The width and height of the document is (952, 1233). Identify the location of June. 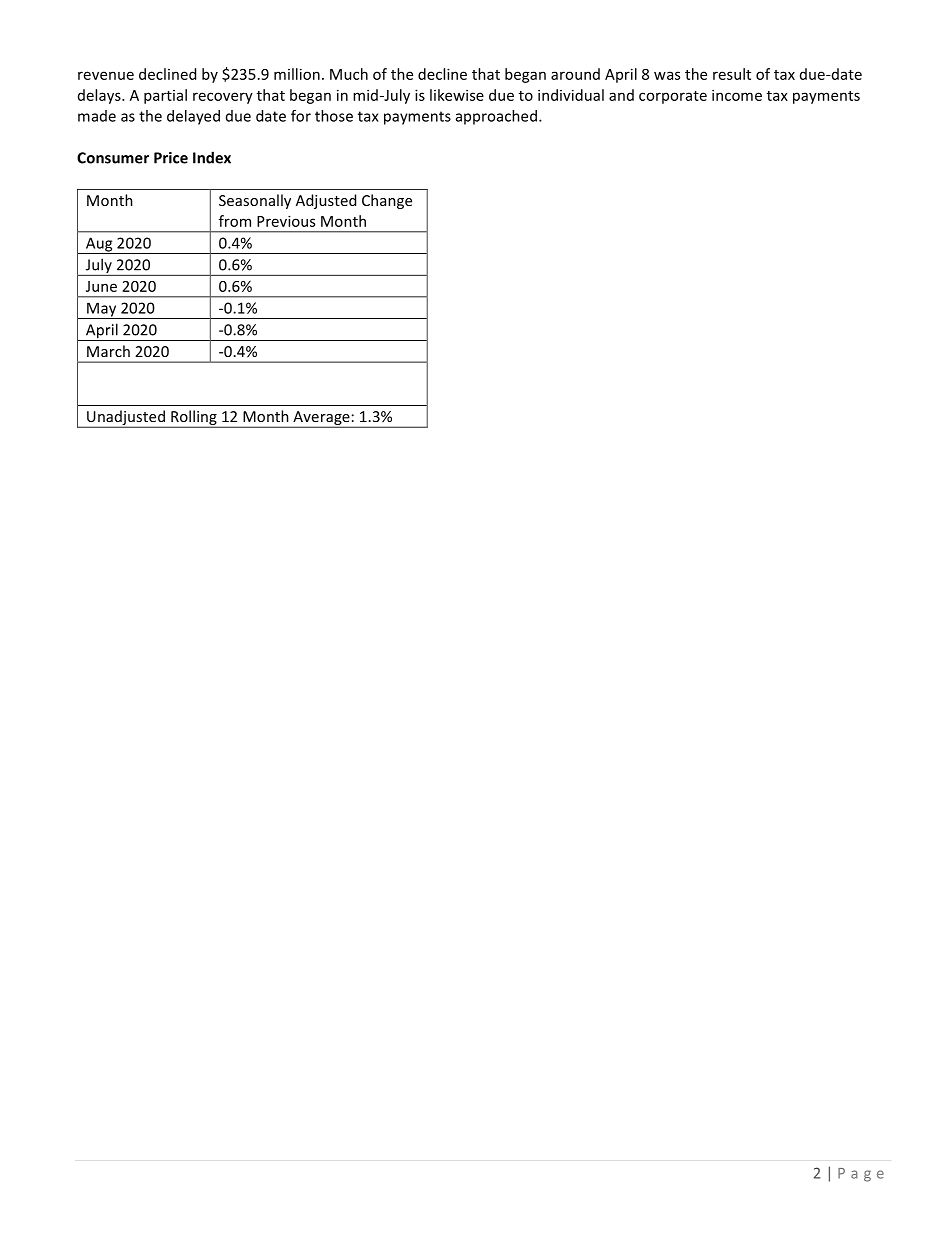
(101, 286).
